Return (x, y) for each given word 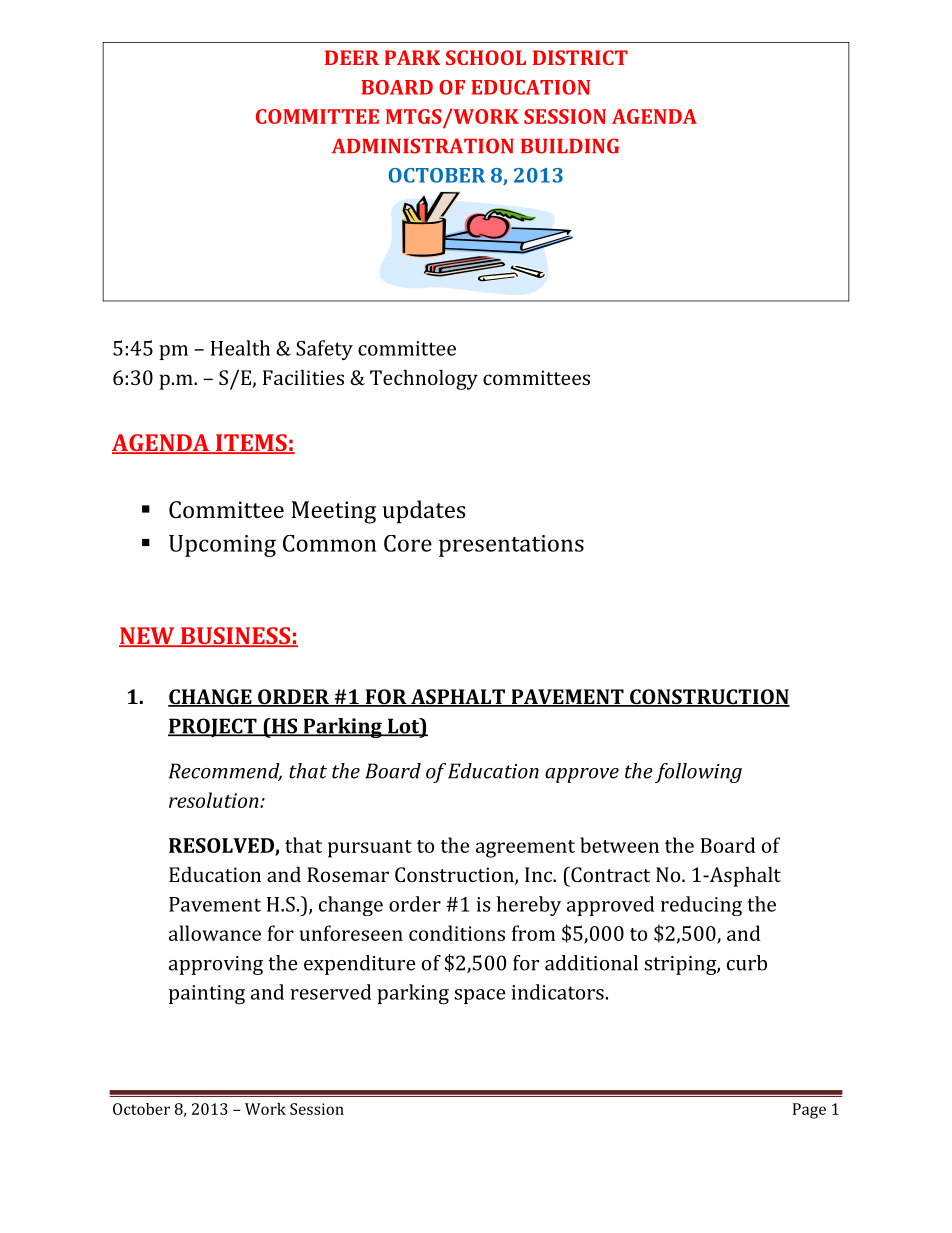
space (479, 996)
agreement (525, 849)
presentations (511, 546)
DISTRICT (580, 57)
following (698, 773)
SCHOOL (486, 57)
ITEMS (251, 444)
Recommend (225, 772)
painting (207, 995)
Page (809, 1111)
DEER (352, 57)
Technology (424, 379)
